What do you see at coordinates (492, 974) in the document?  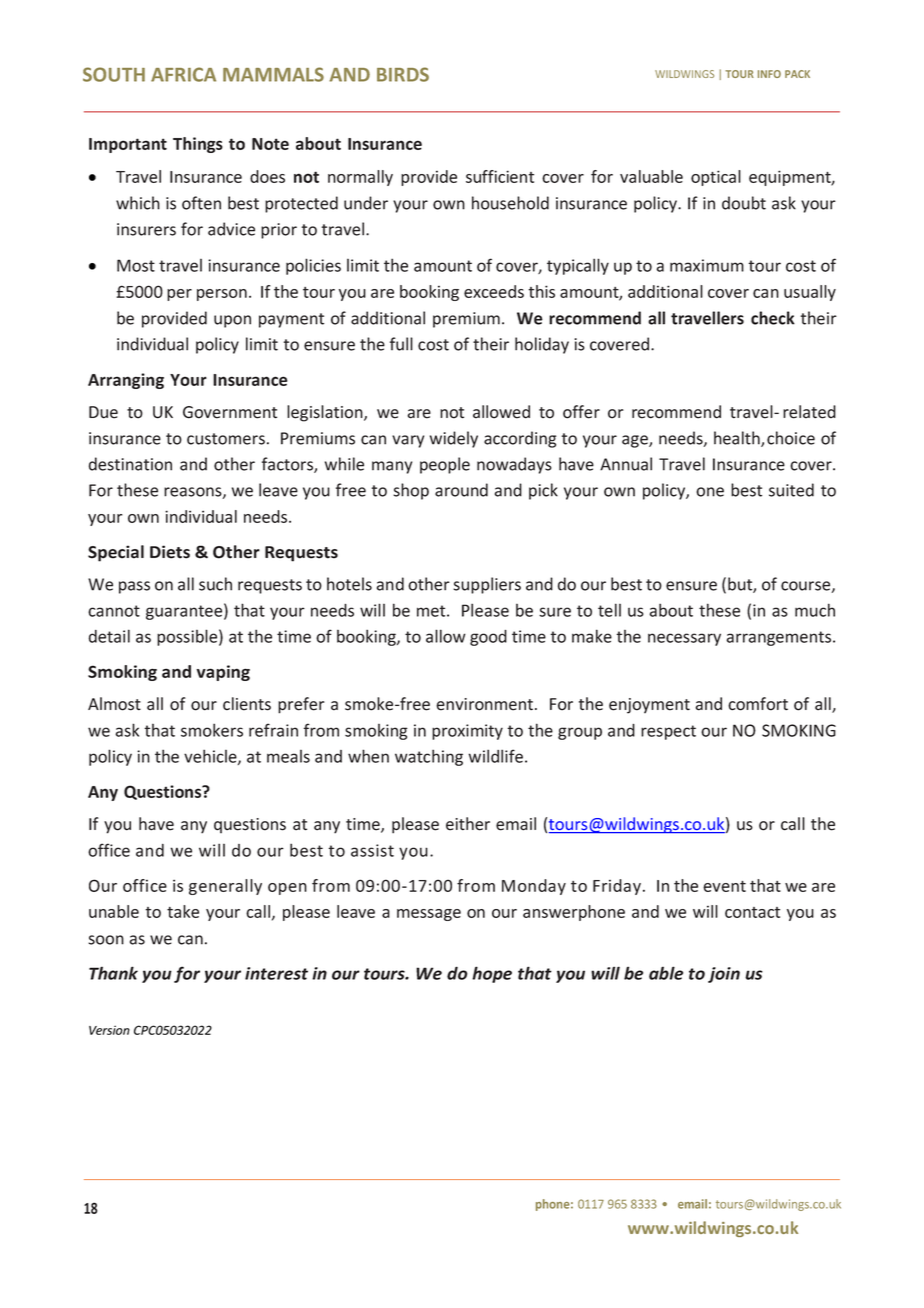 I see `hope` at bounding box center [492, 974].
